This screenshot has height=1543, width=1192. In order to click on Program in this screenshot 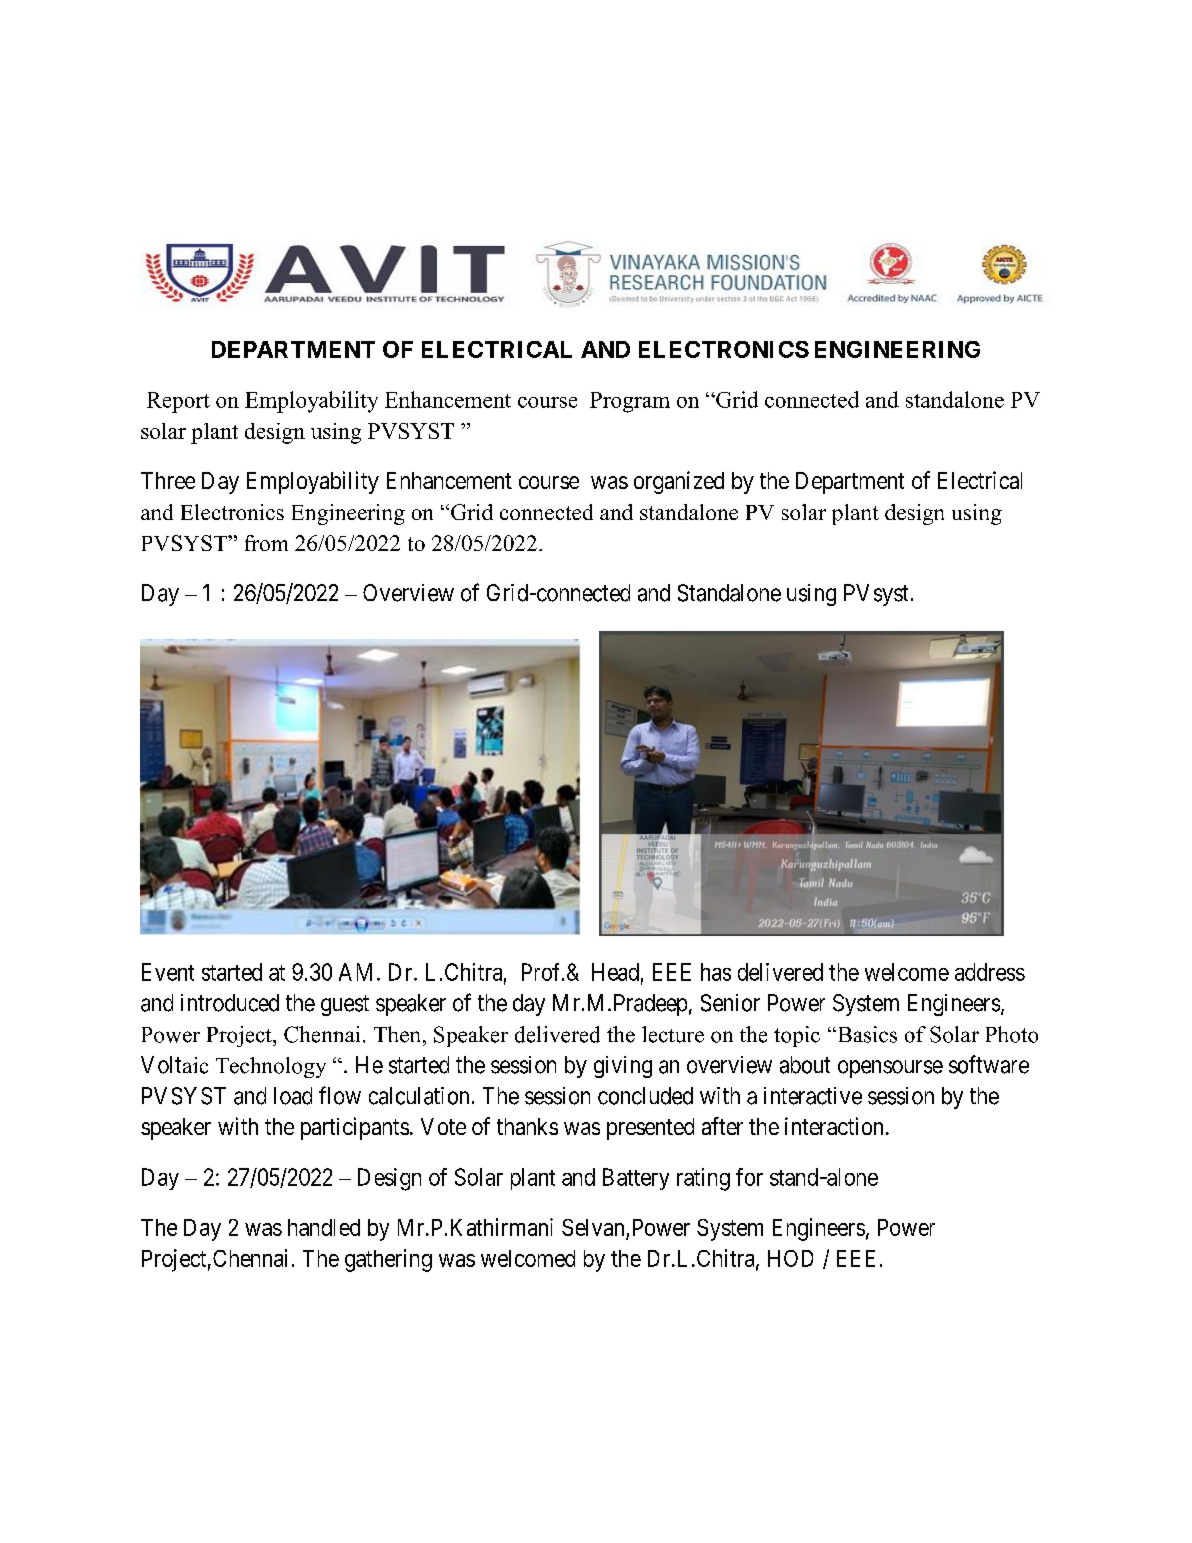, I will do `click(630, 402)`.
